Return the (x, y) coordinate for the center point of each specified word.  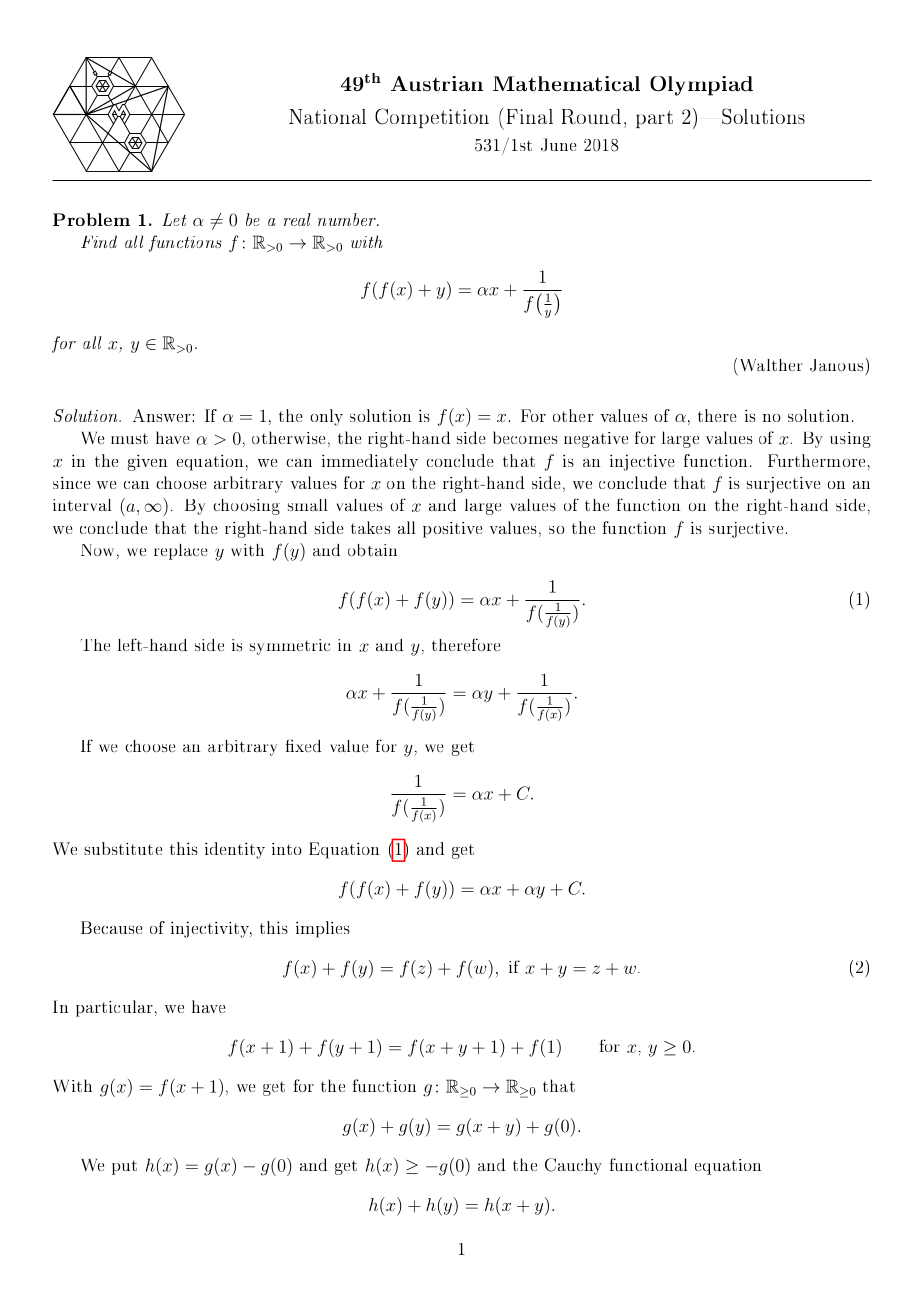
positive (452, 530)
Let (174, 219)
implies (323, 929)
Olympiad (701, 86)
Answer (162, 415)
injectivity (211, 929)
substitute (123, 848)
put (124, 1167)
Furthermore (816, 460)
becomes (525, 437)
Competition (432, 118)
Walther (771, 365)
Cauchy (573, 1166)
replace (181, 552)
